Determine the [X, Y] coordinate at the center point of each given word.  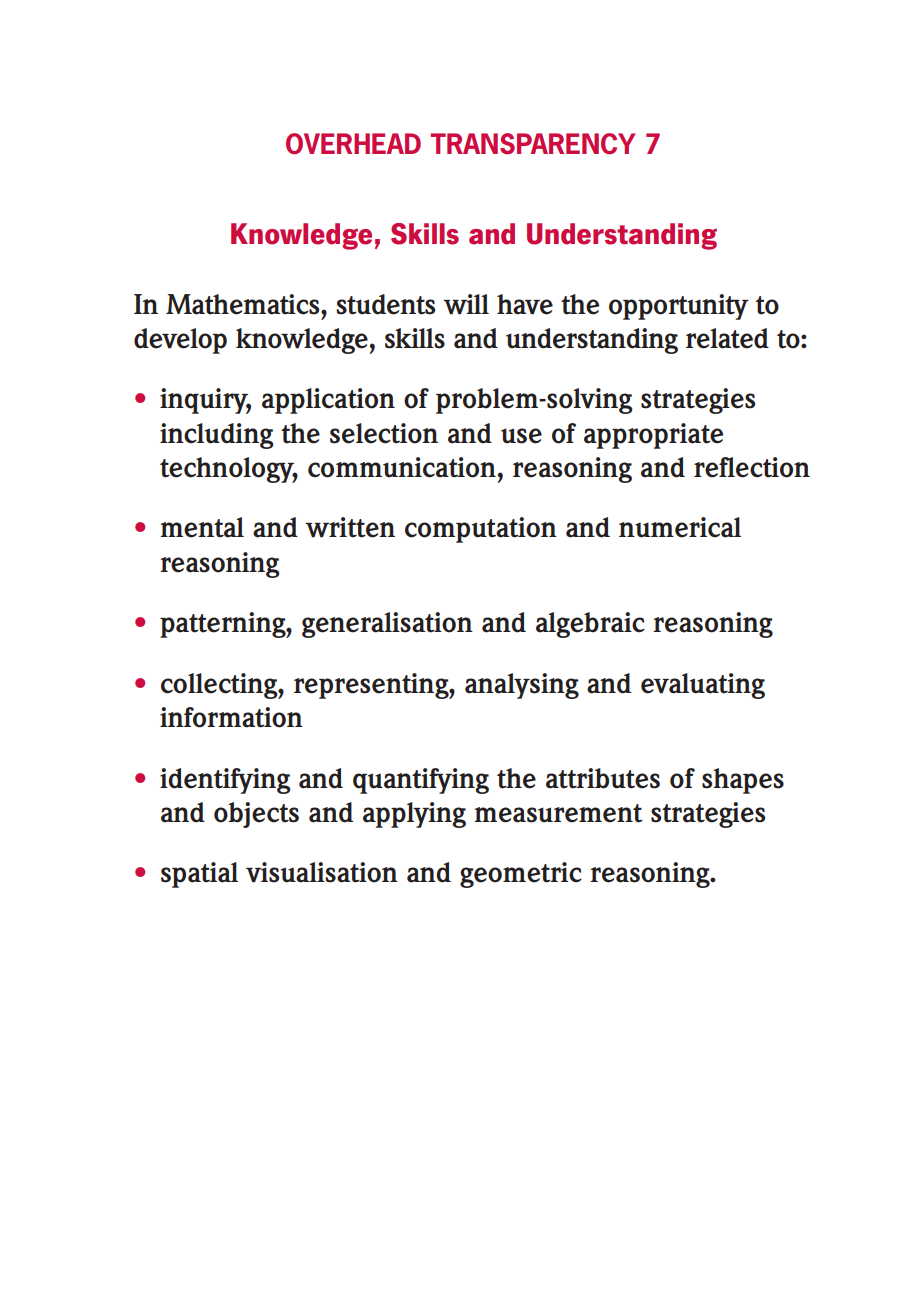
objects [256, 815]
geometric [521, 875]
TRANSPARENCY [533, 144]
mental [202, 527]
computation [481, 530]
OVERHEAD [353, 144]
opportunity [679, 307]
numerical [680, 527]
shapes [743, 781]
